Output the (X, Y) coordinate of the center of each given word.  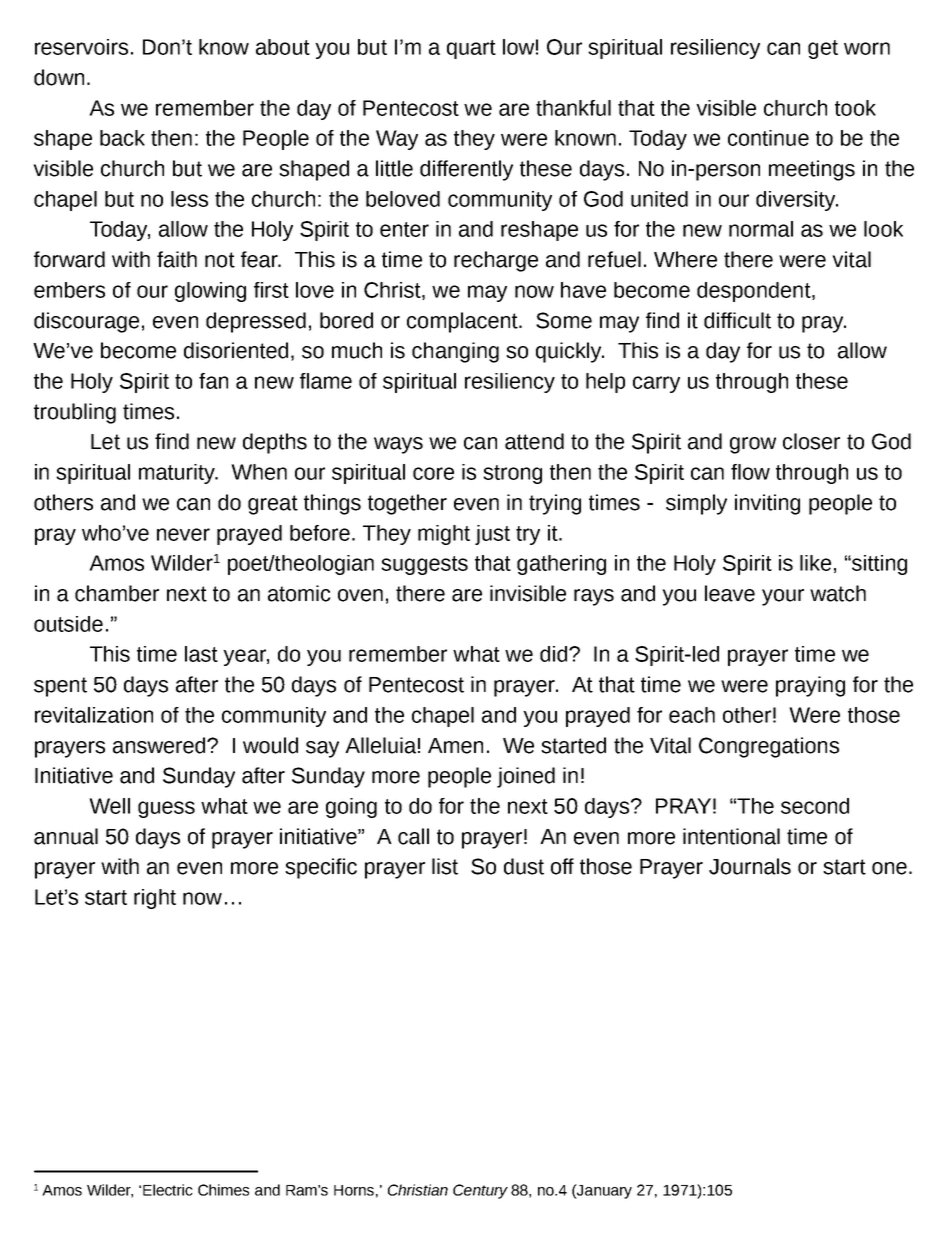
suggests (424, 565)
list (445, 866)
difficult (737, 320)
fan (213, 381)
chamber (117, 593)
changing (455, 352)
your (783, 597)
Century (480, 1191)
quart (471, 49)
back (122, 138)
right (155, 899)
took (855, 108)
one (889, 868)
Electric (168, 1190)
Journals (750, 866)
